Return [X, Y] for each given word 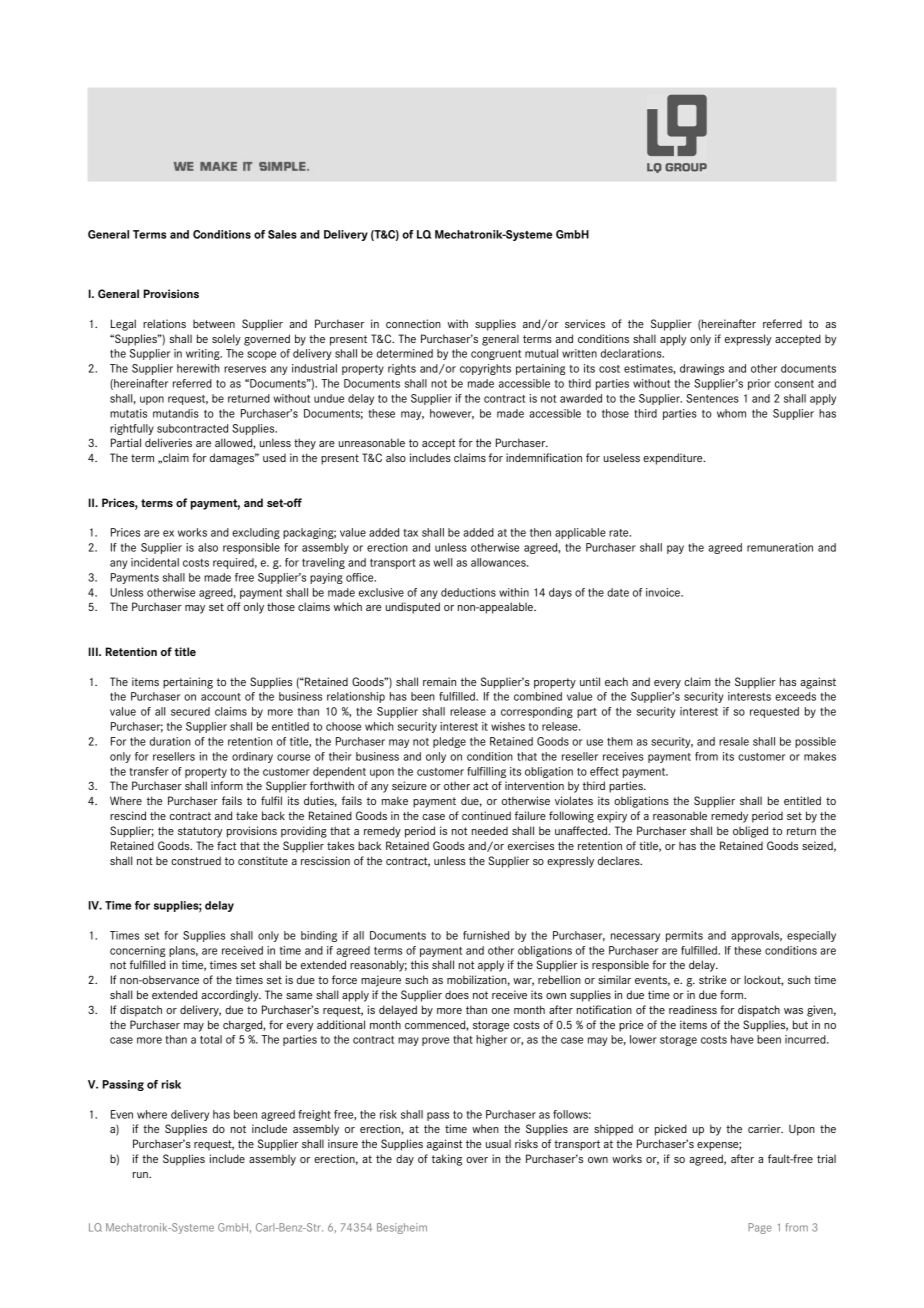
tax [410, 533]
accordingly [231, 996]
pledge [449, 742]
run [141, 1175]
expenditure [674, 459]
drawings [702, 369]
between [214, 324]
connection [413, 323]
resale [734, 741]
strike [712, 979]
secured [190, 711]
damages [233, 459]
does [457, 995]
